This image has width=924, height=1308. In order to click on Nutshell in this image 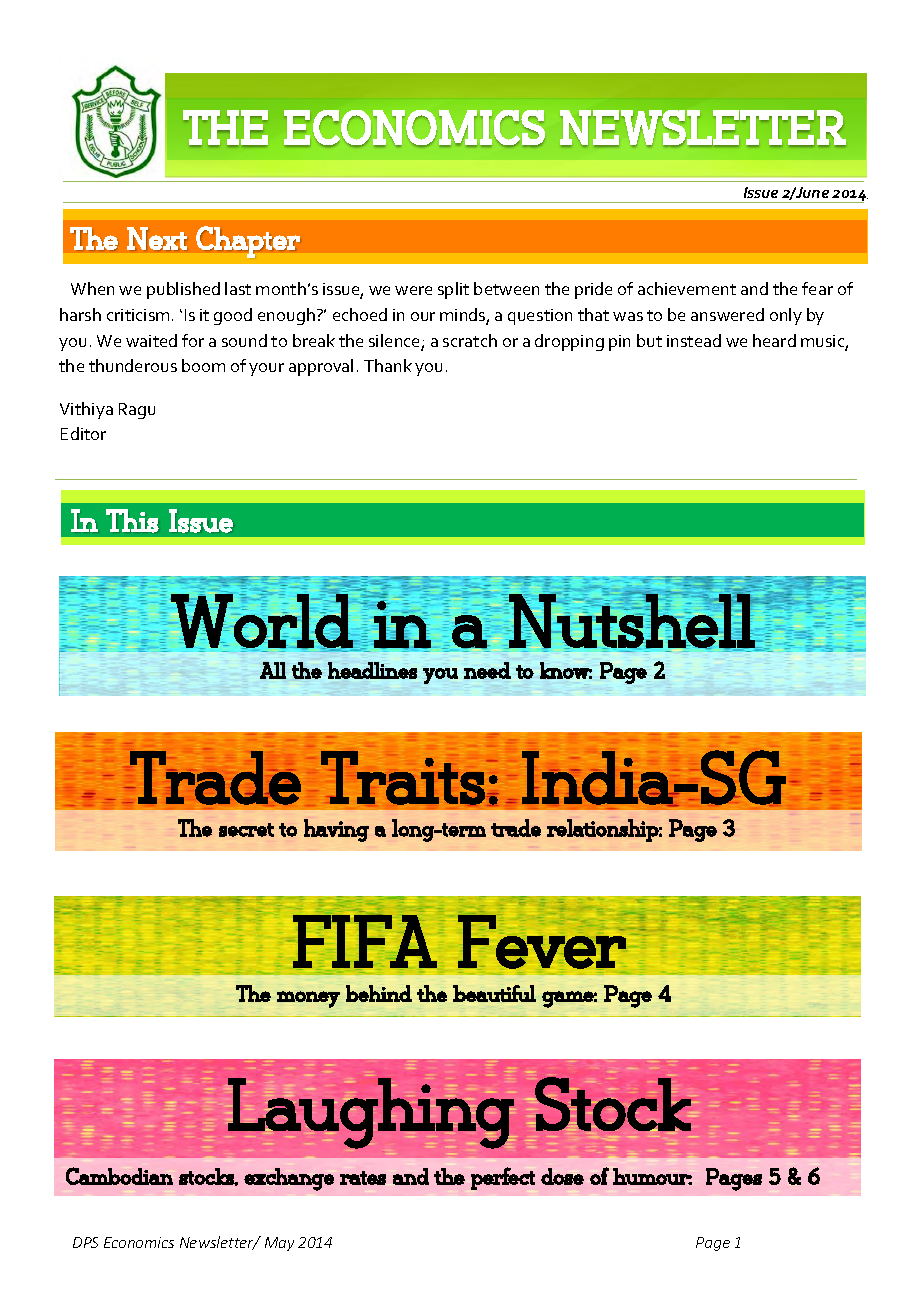, I will do `click(632, 621)`.
